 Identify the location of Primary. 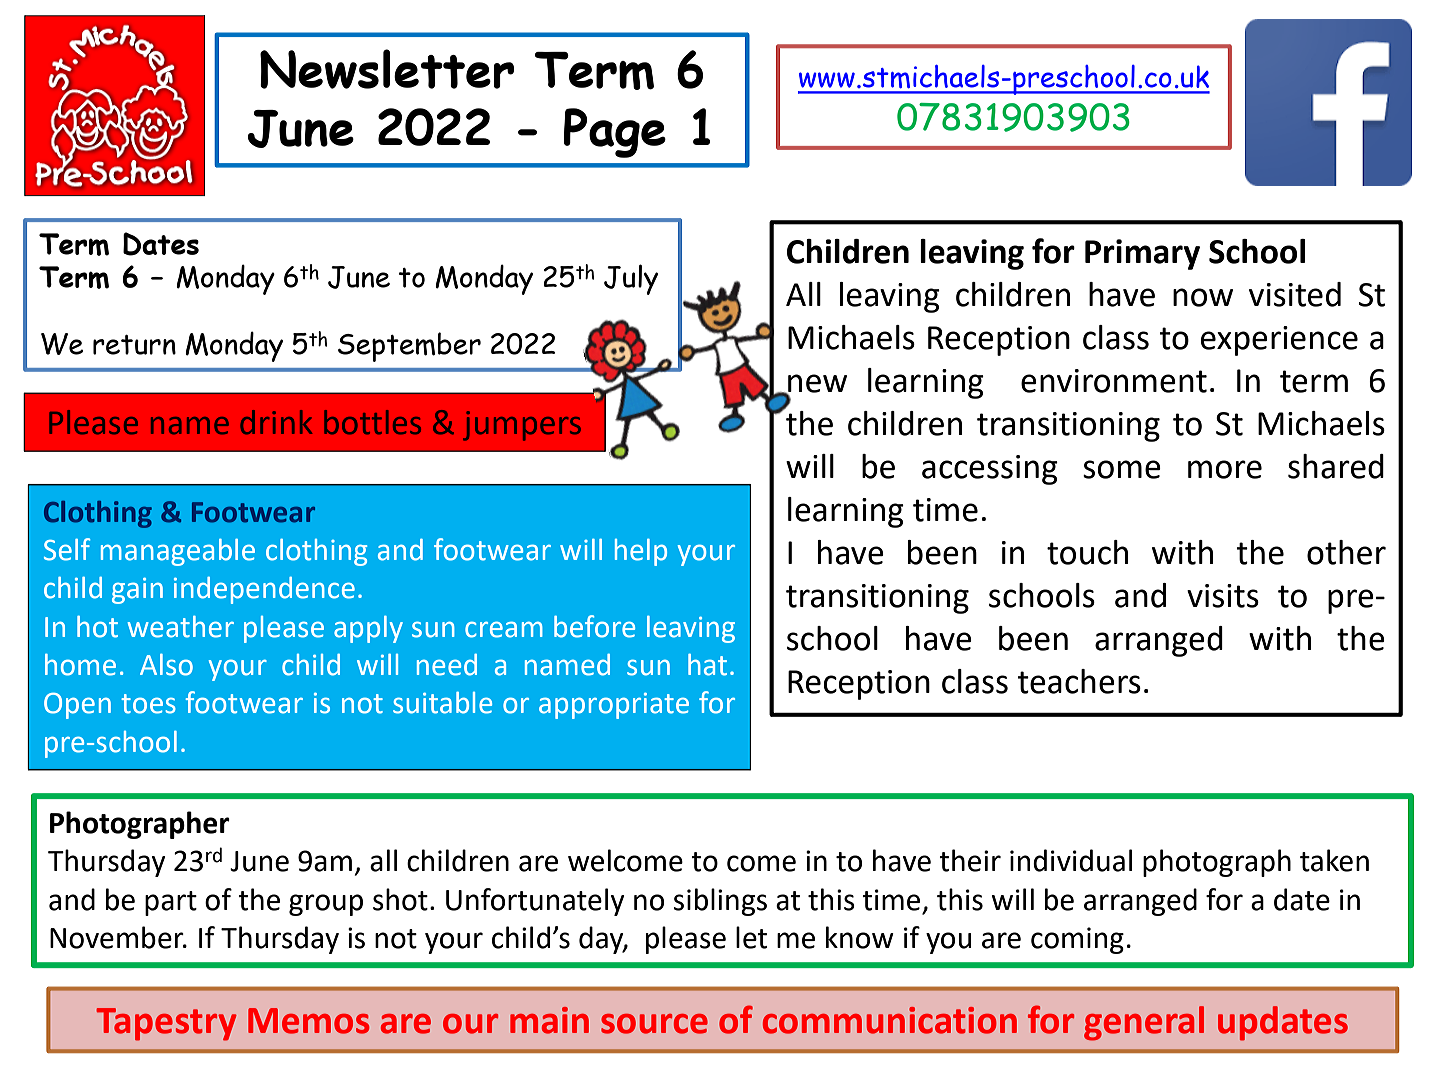
(1142, 254).
